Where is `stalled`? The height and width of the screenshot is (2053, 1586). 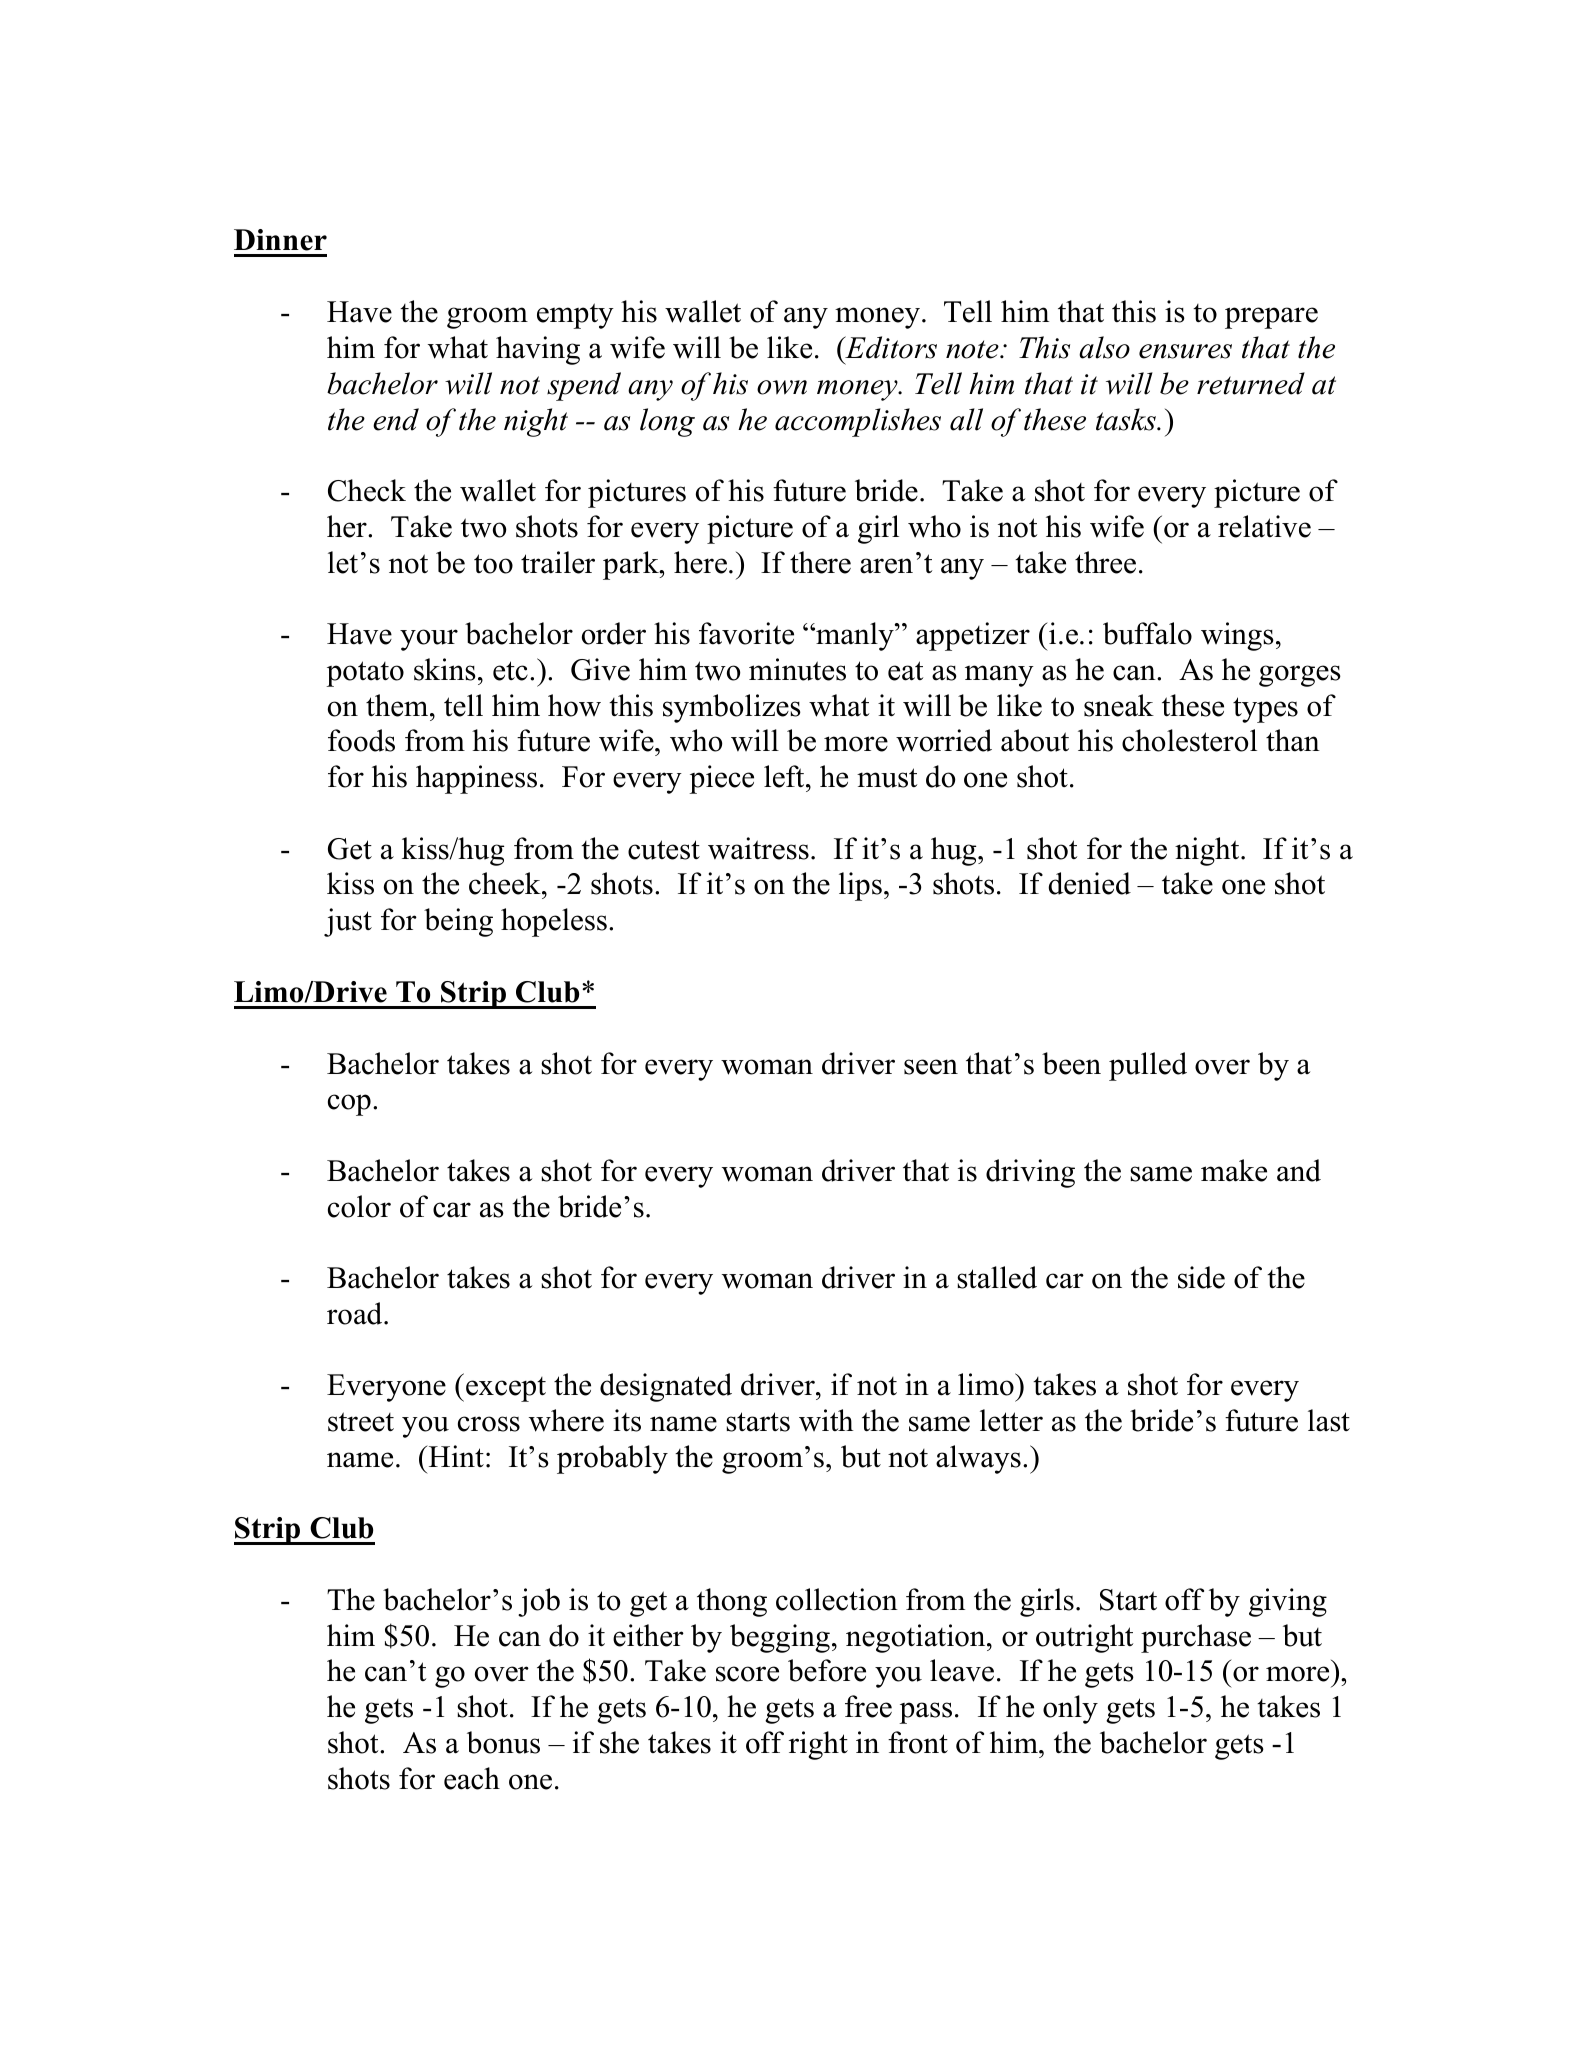
stalled is located at coordinates (997, 1277).
